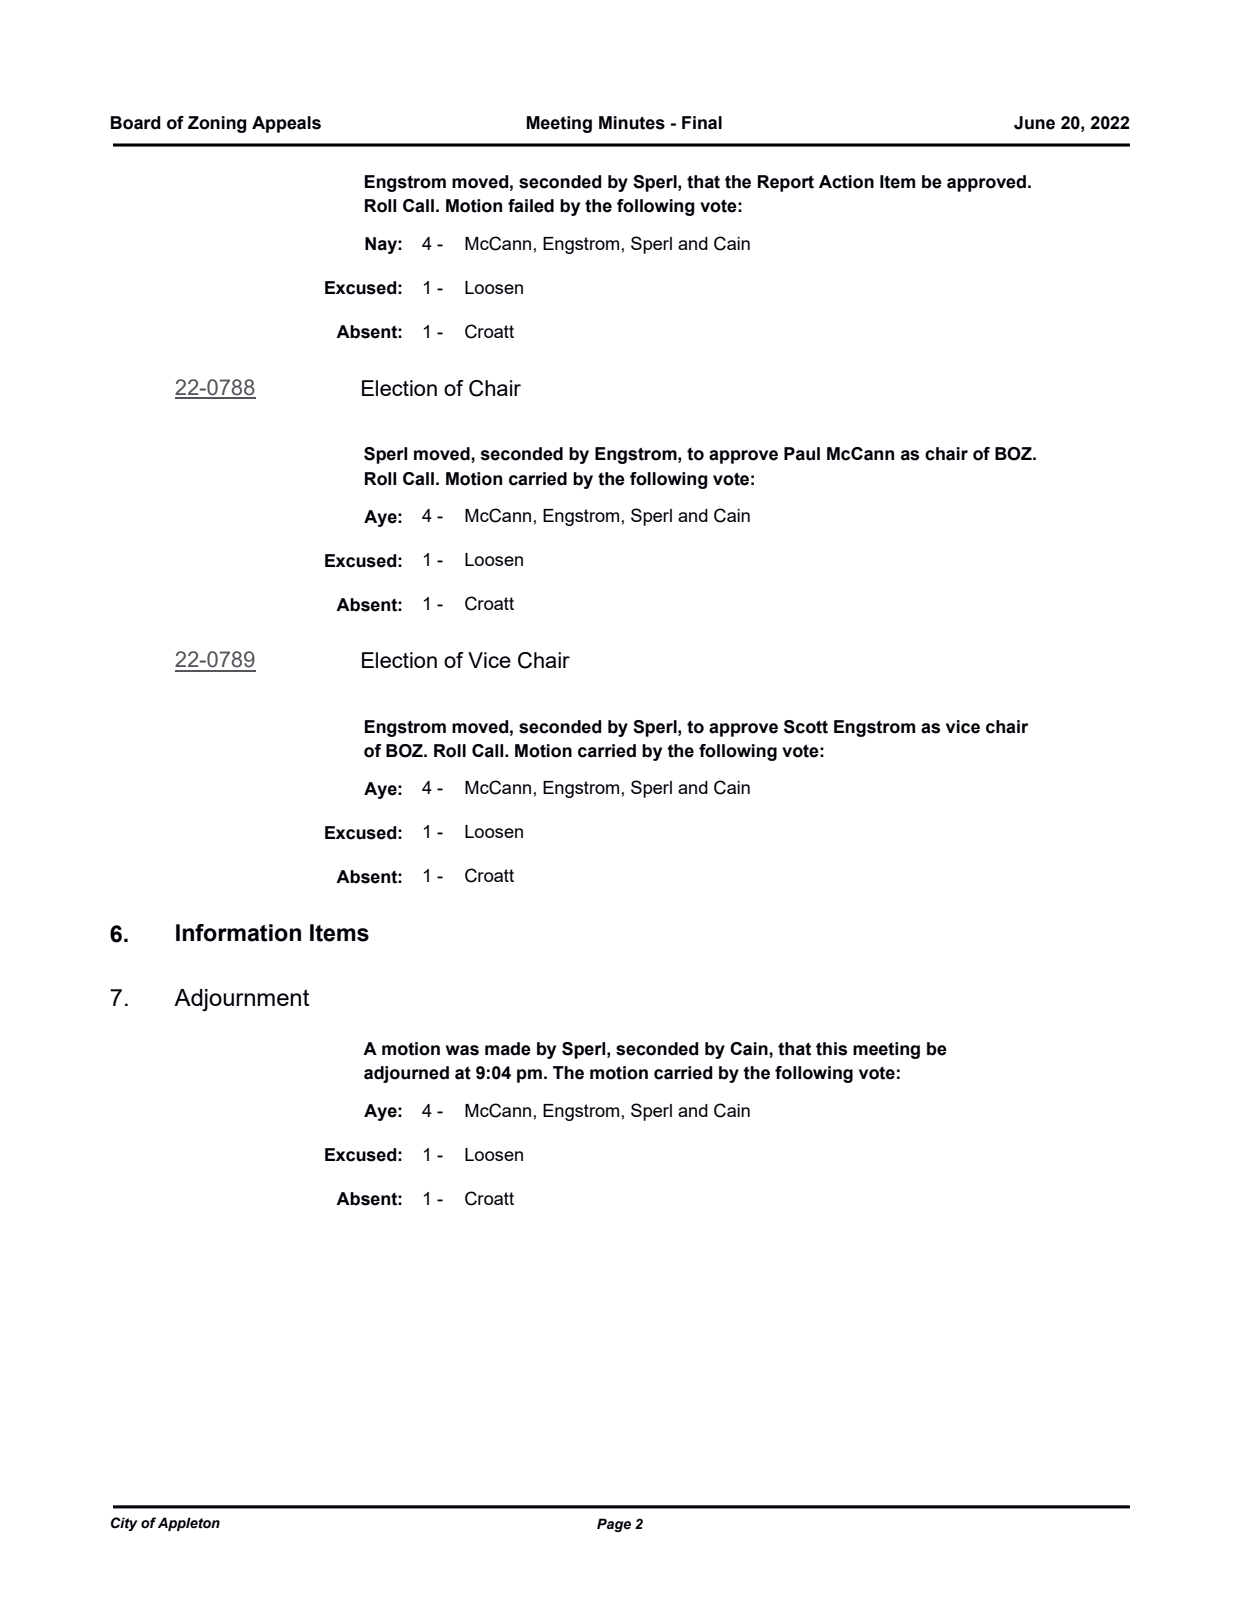  I want to click on Information, so click(238, 933).
